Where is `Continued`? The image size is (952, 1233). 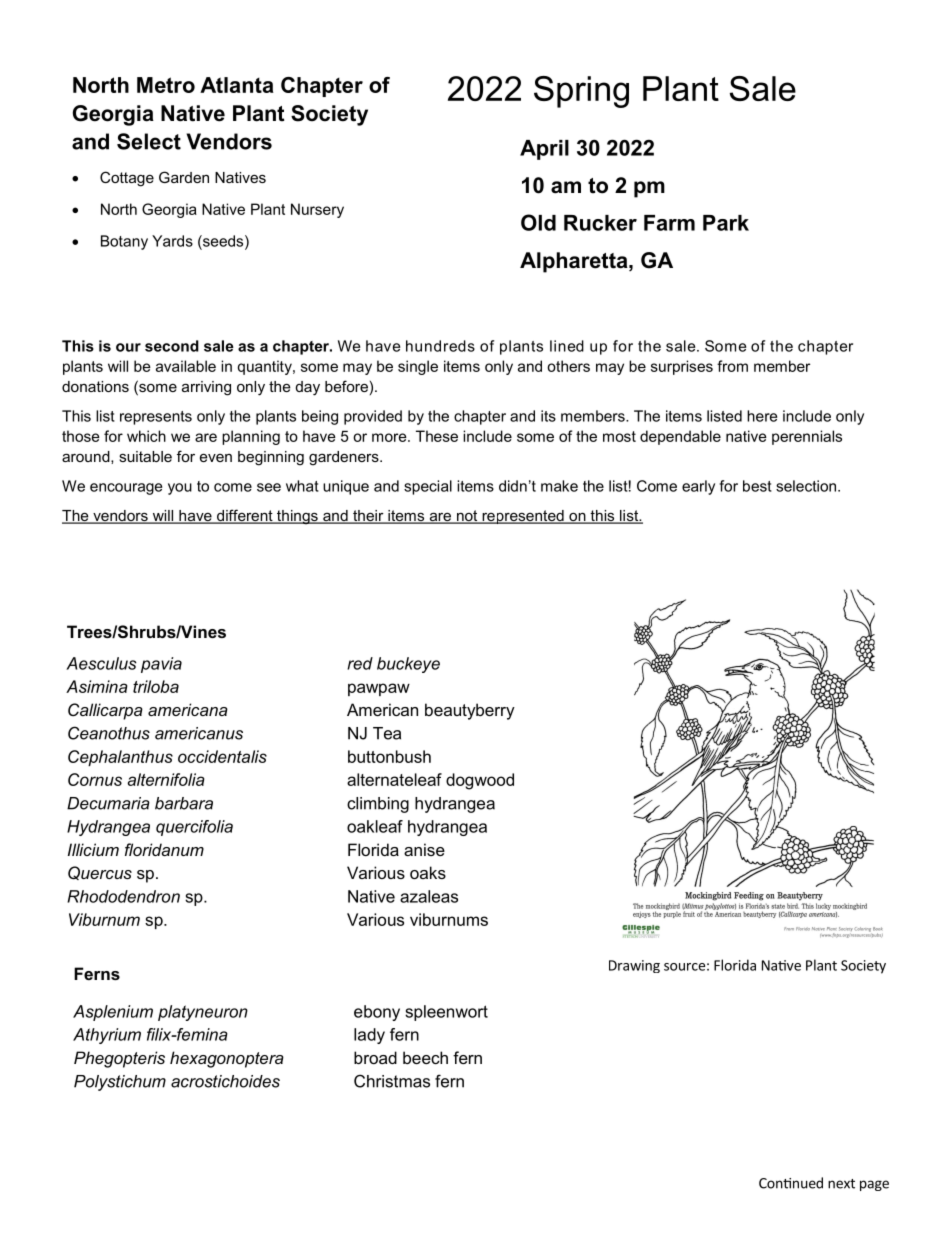
Continued is located at coordinates (791, 1183).
